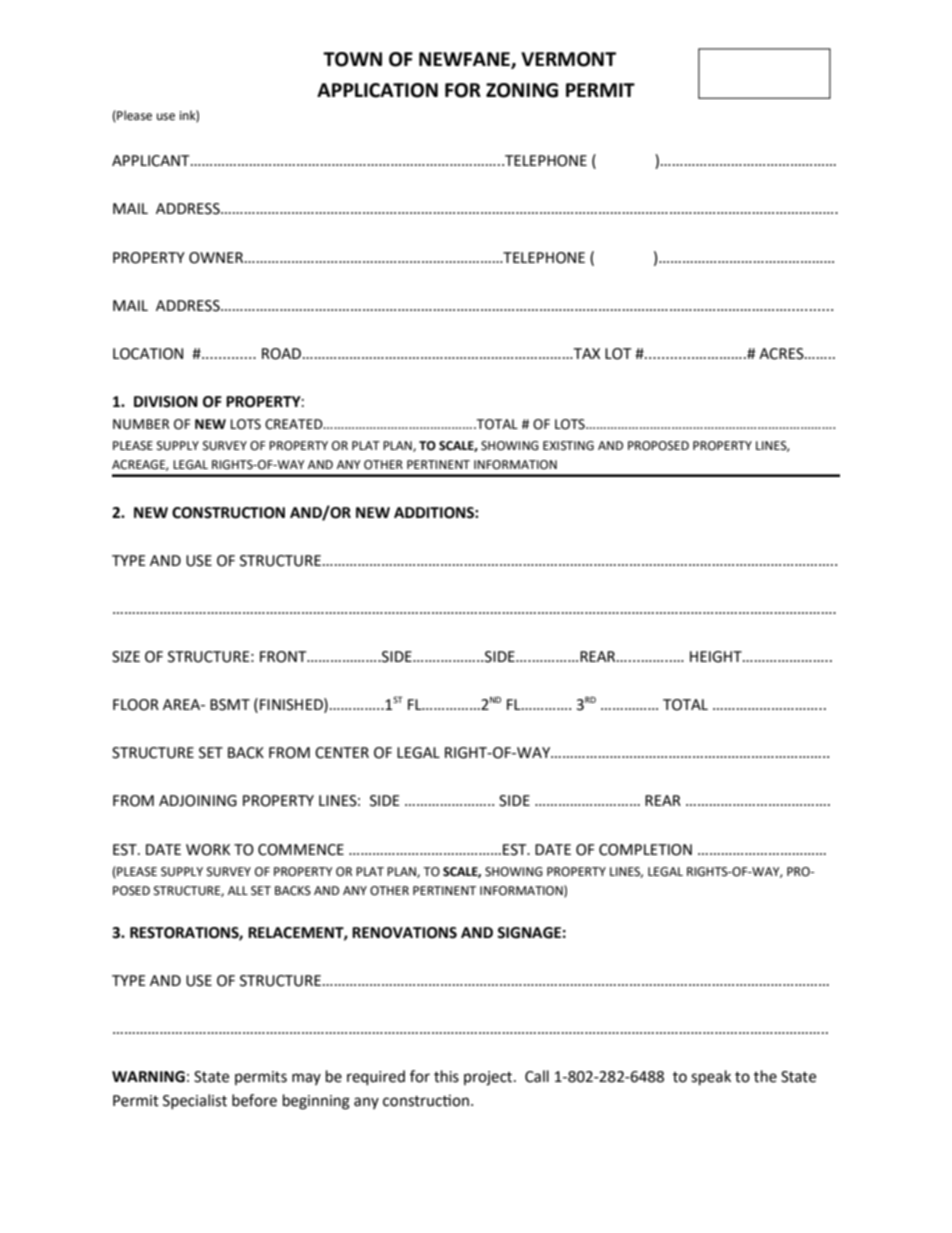 The height and width of the screenshot is (1233, 952). I want to click on TOWN, so click(352, 59).
